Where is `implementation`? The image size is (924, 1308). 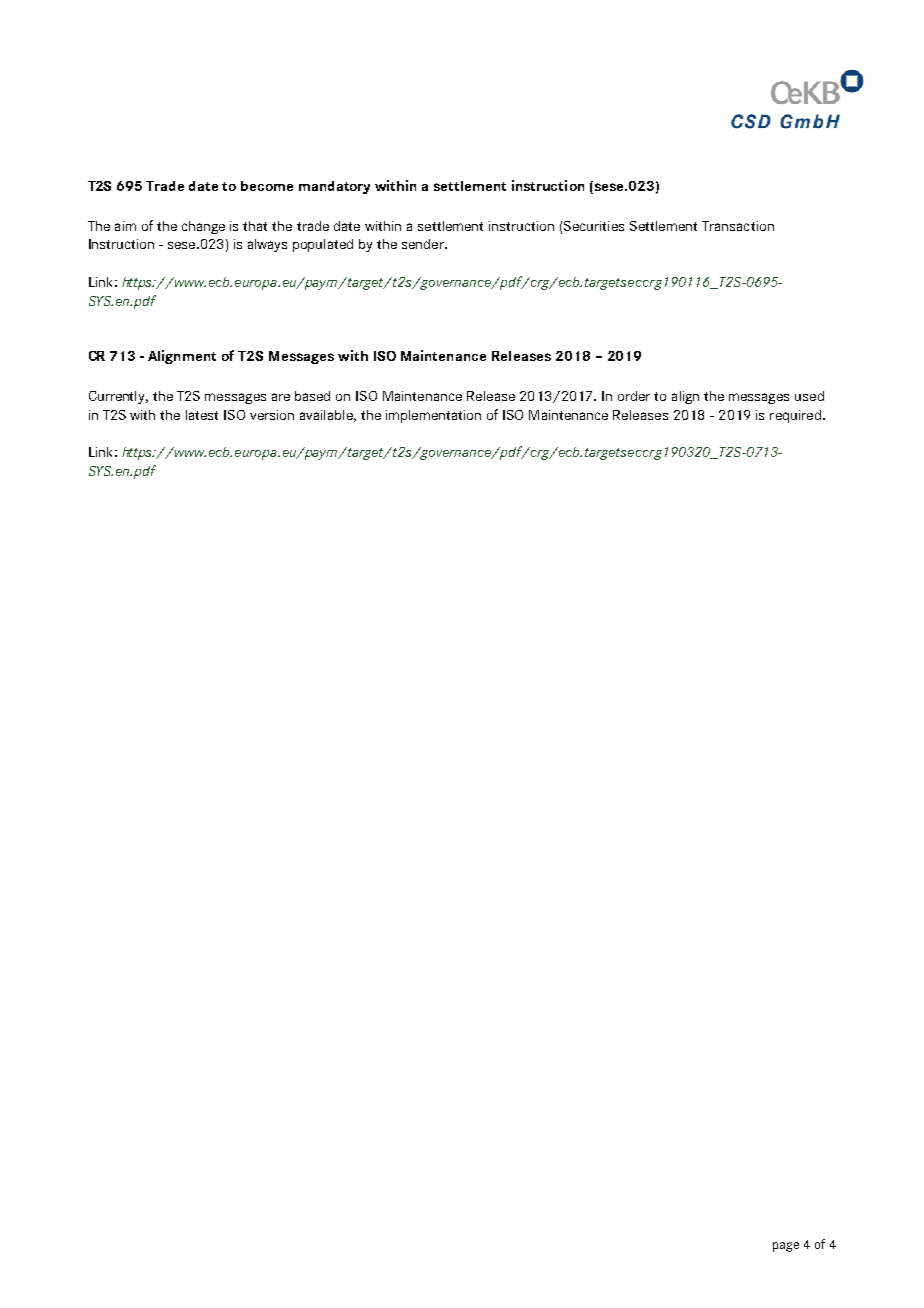
implementation is located at coordinates (433, 416).
